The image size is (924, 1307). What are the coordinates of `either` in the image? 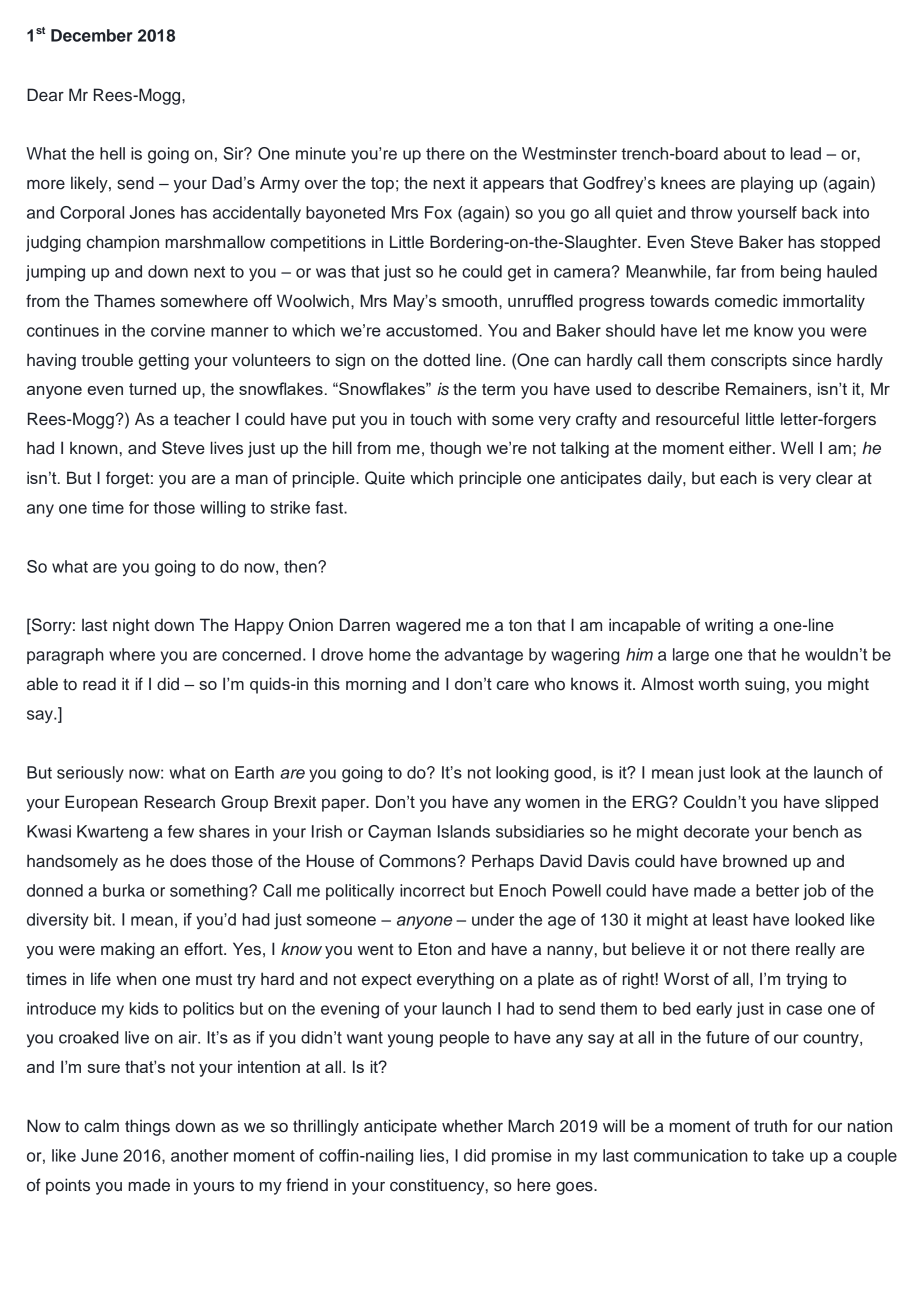 It's located at (751, 447).
